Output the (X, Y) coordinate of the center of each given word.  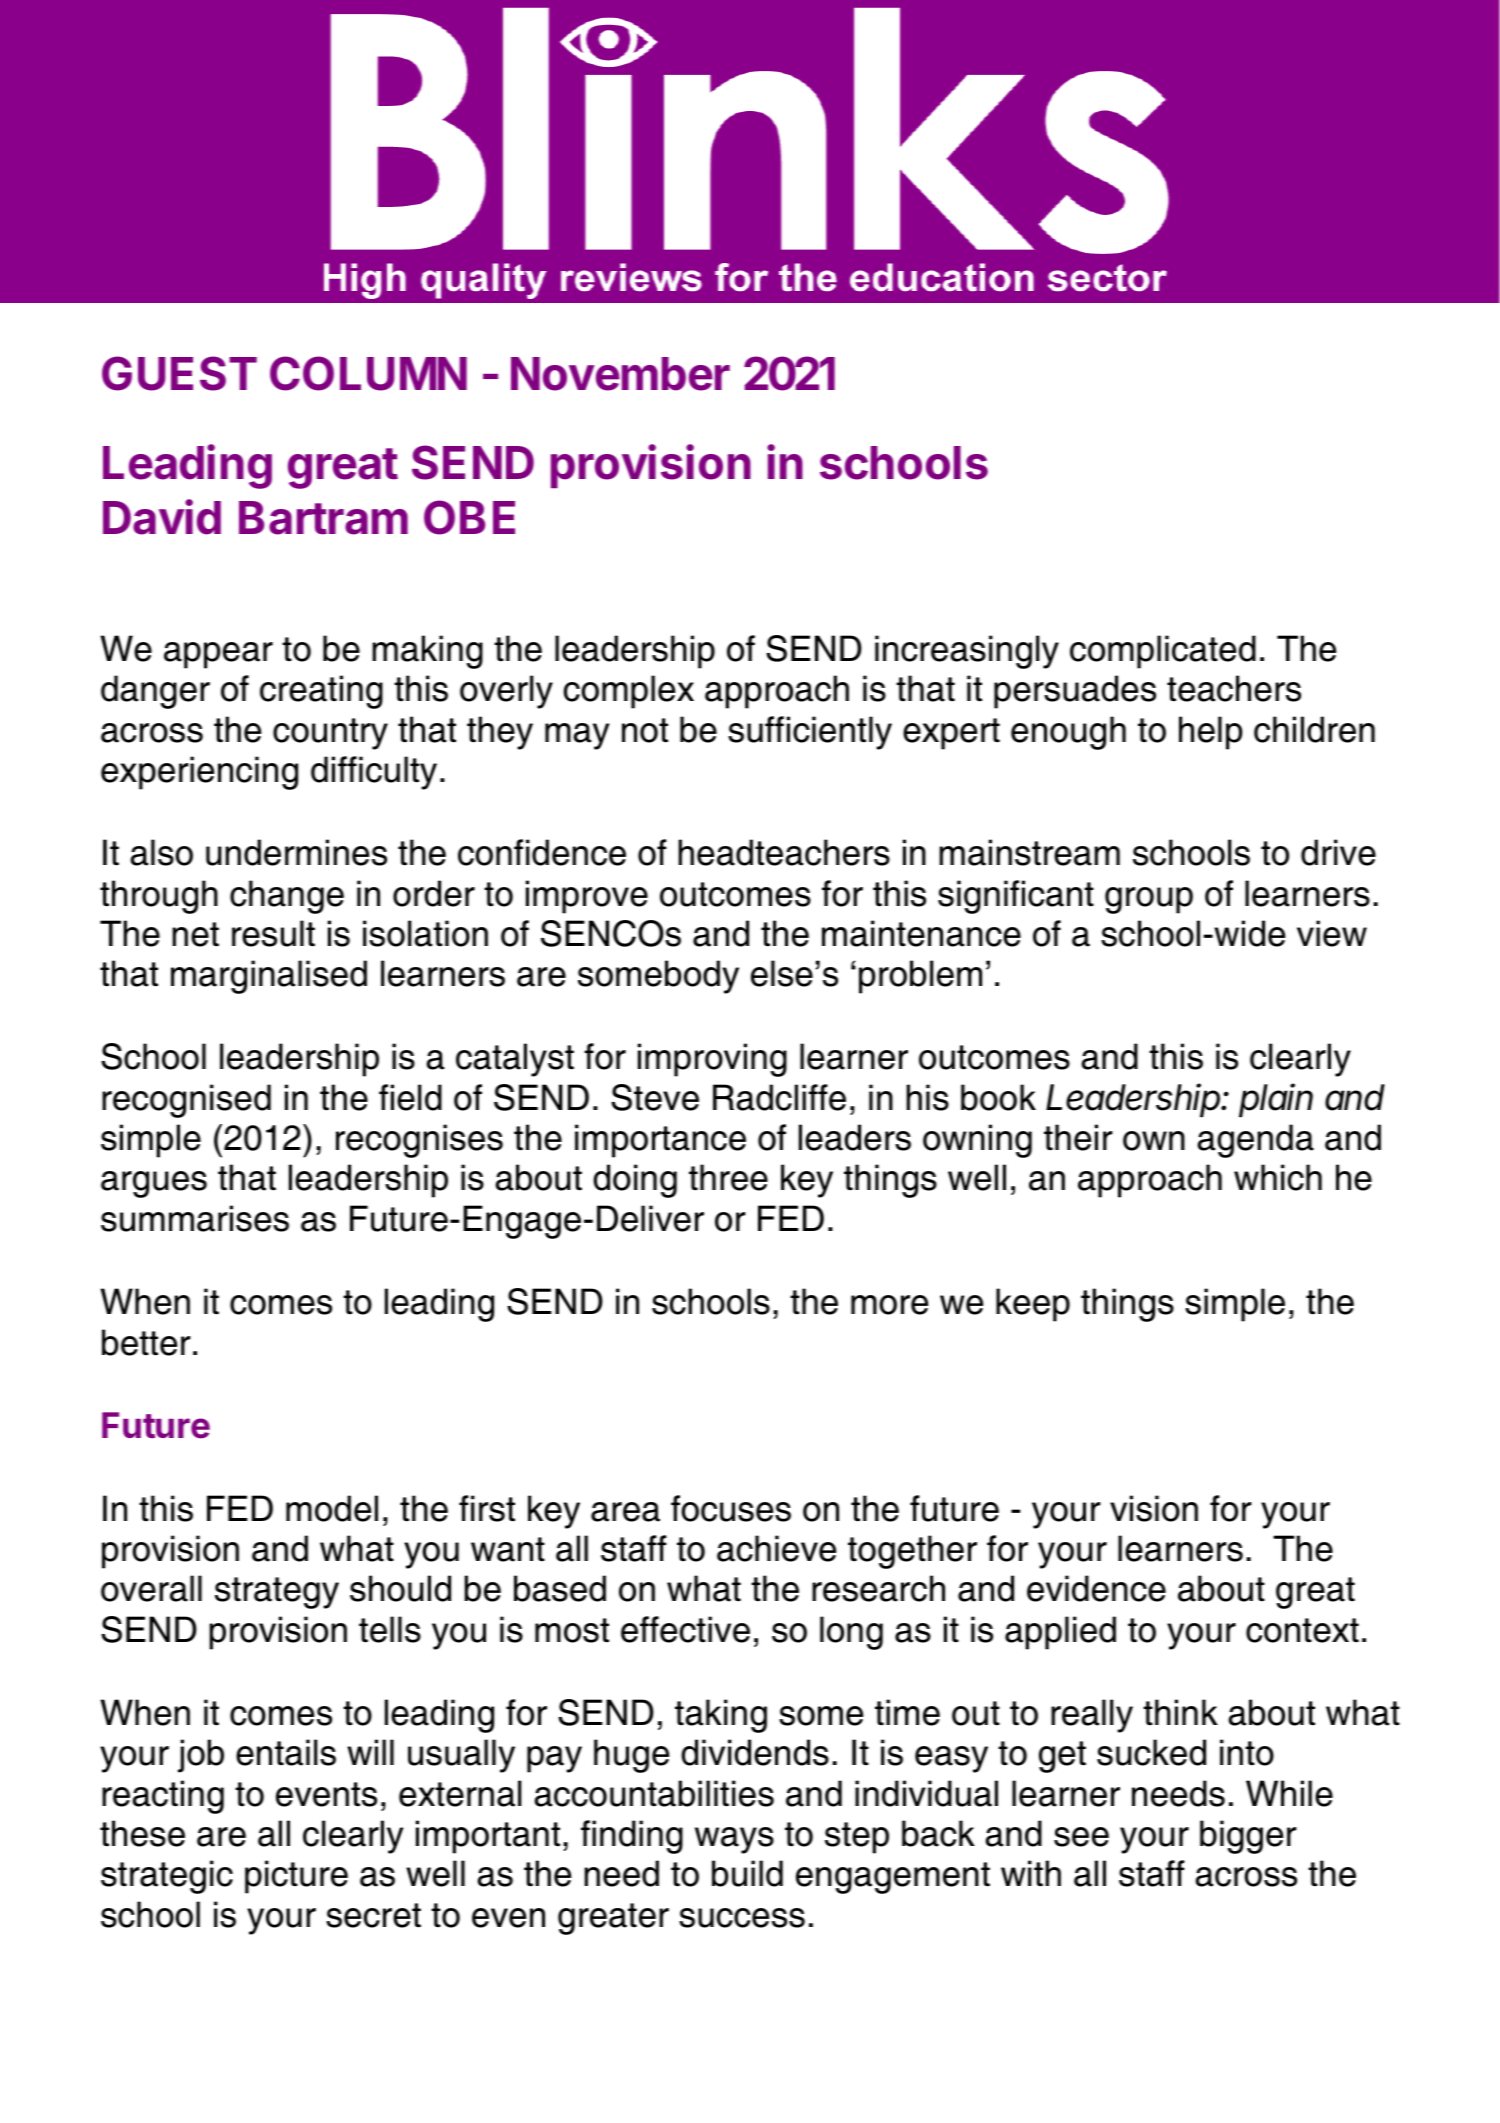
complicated (1163, 652)
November (620, 374)
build (747, 1873)
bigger (1248, 1837)
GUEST (179, 373)
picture (296, 1877)
